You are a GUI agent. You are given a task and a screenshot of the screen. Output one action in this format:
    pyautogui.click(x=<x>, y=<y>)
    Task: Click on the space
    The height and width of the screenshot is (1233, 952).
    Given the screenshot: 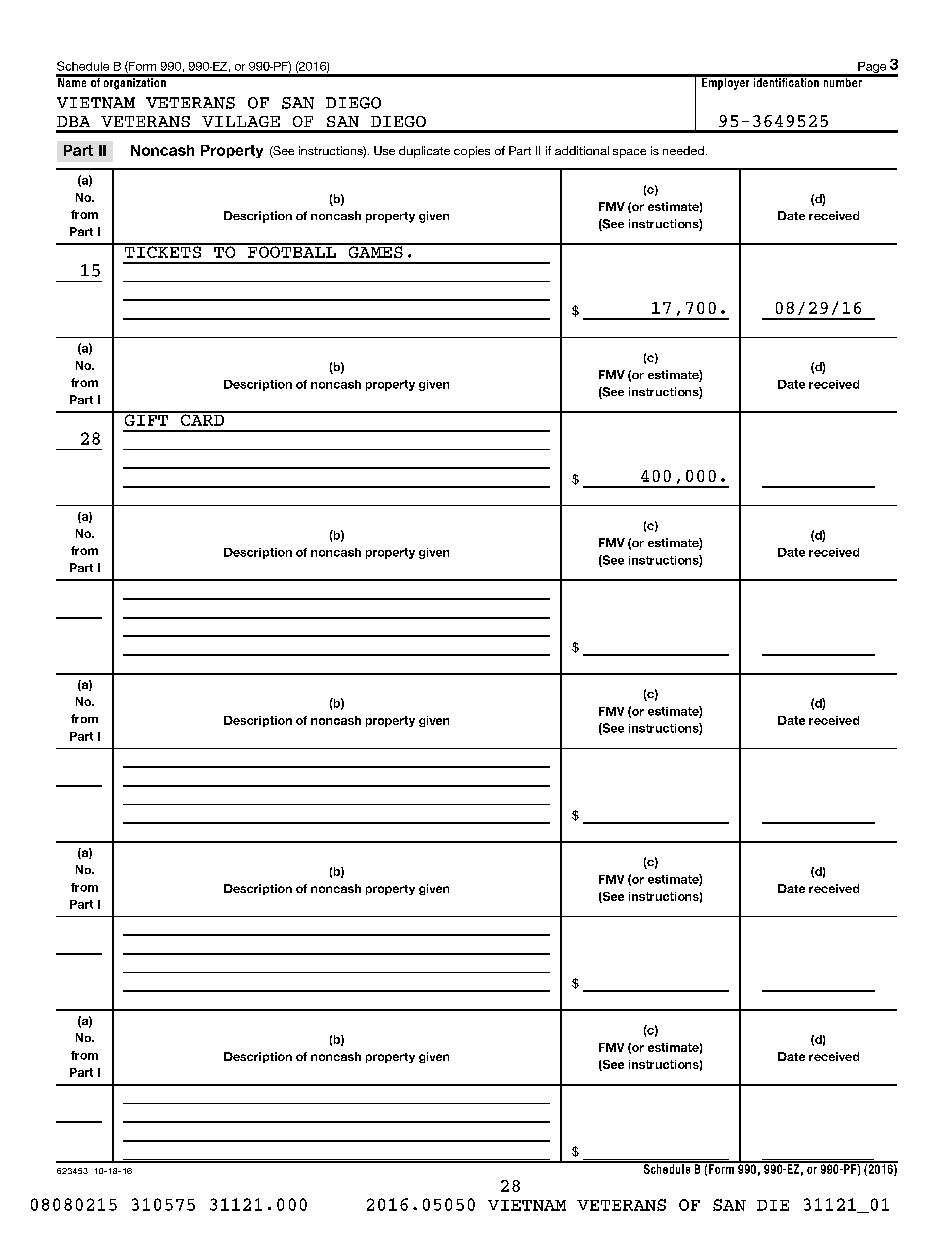 What is the action you would take?
    pyautogui.click(x=629, y=153)
